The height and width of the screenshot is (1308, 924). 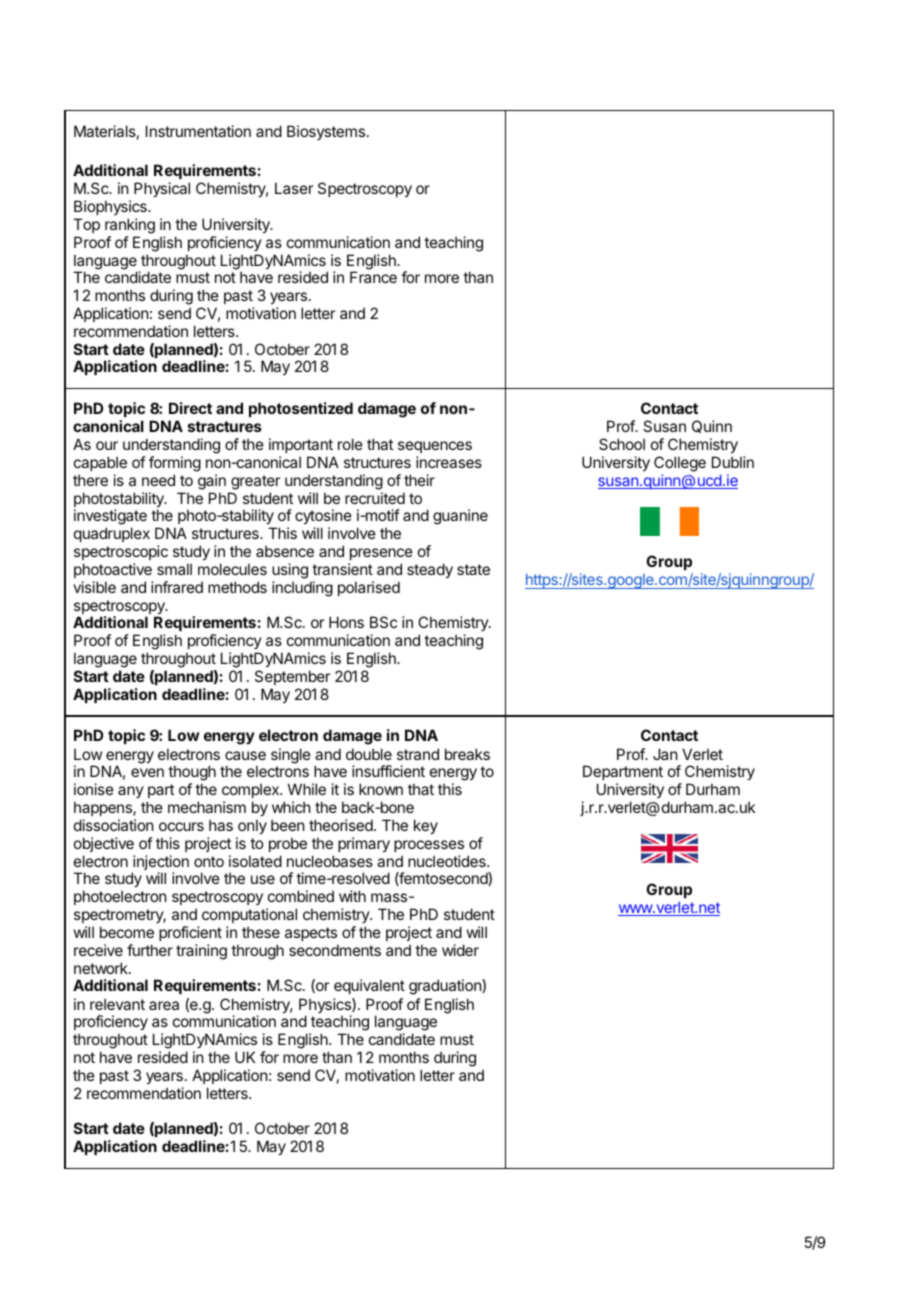 I want to click on Physical, so click(x=162, y=189).
